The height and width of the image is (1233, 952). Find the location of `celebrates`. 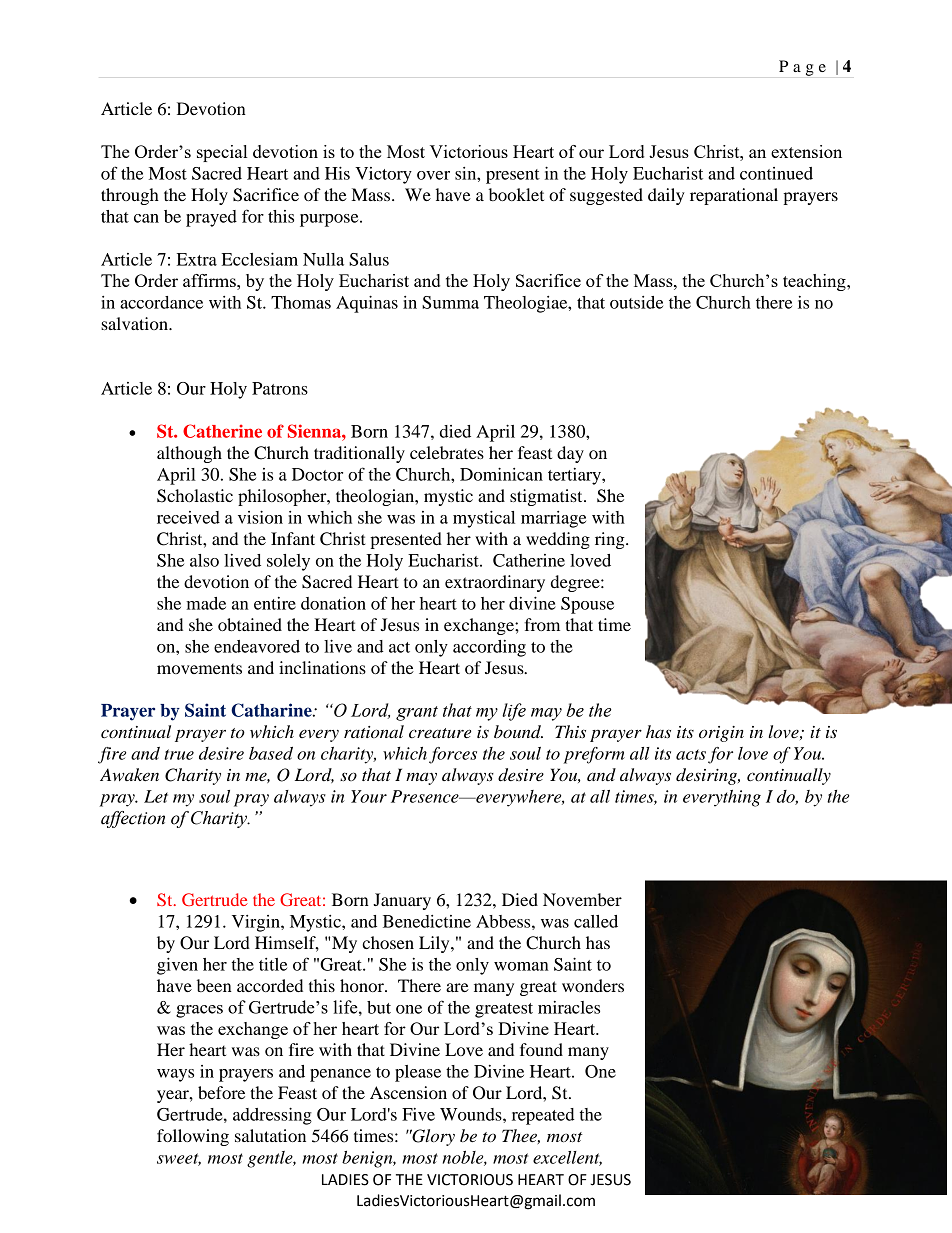

celebrates is located at coordinates (447, 452).
